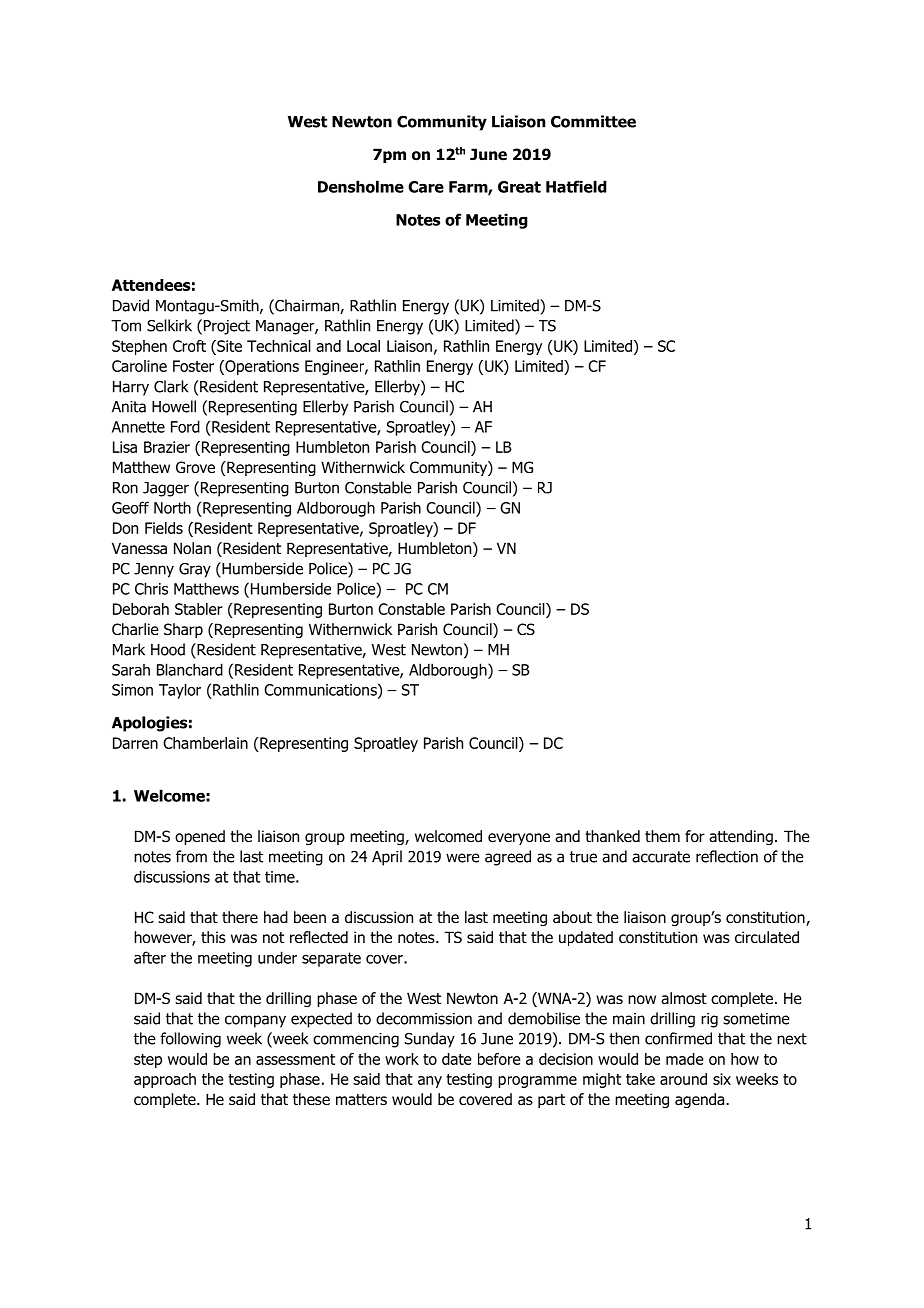 The height and width of the page is (1308, 924). I want to click on Local, so click(363, 346).
